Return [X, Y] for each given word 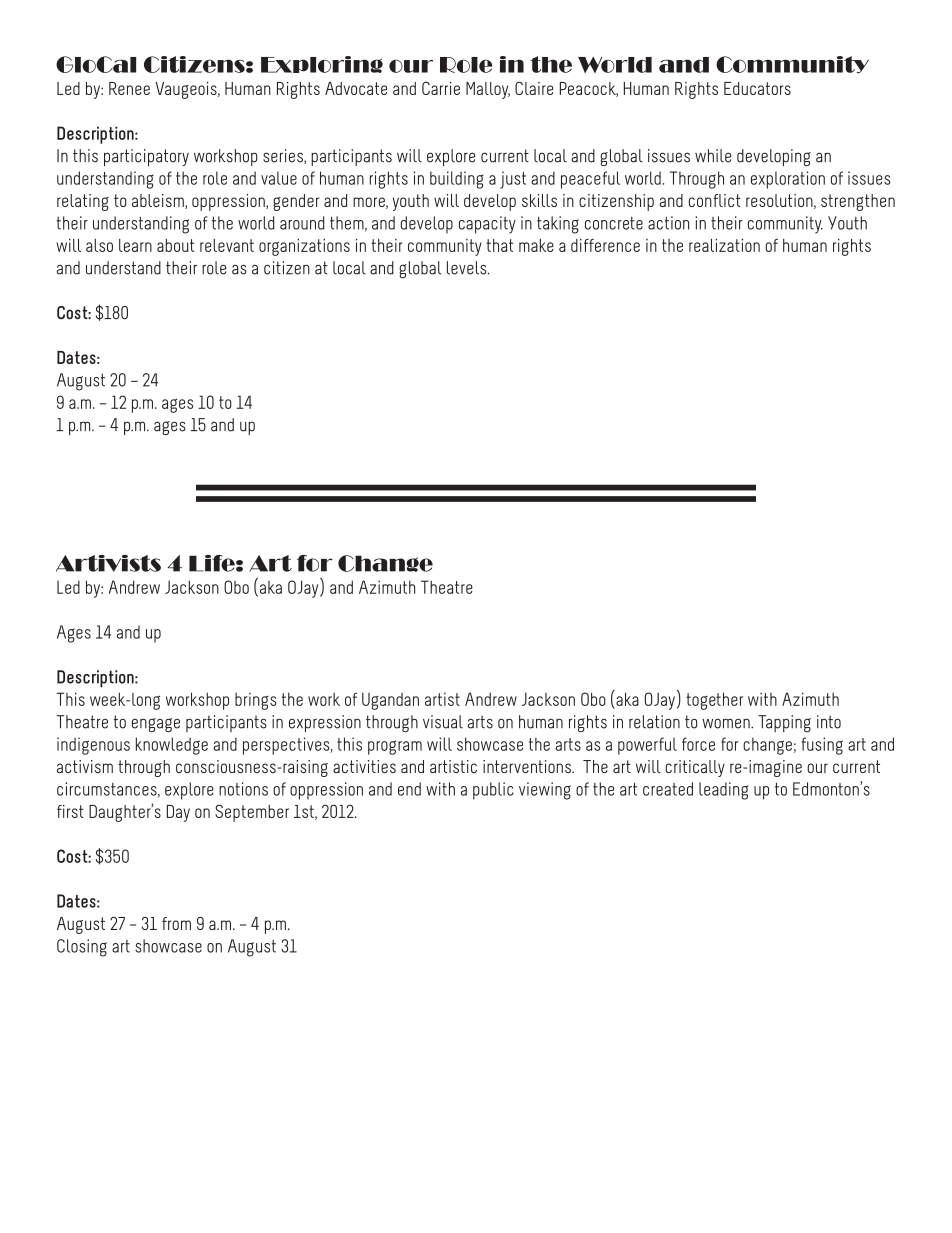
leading [723, 791]
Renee [129, 88]
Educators [757, 88]
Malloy [488, 90]
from [176, 923]
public [493, 791]
